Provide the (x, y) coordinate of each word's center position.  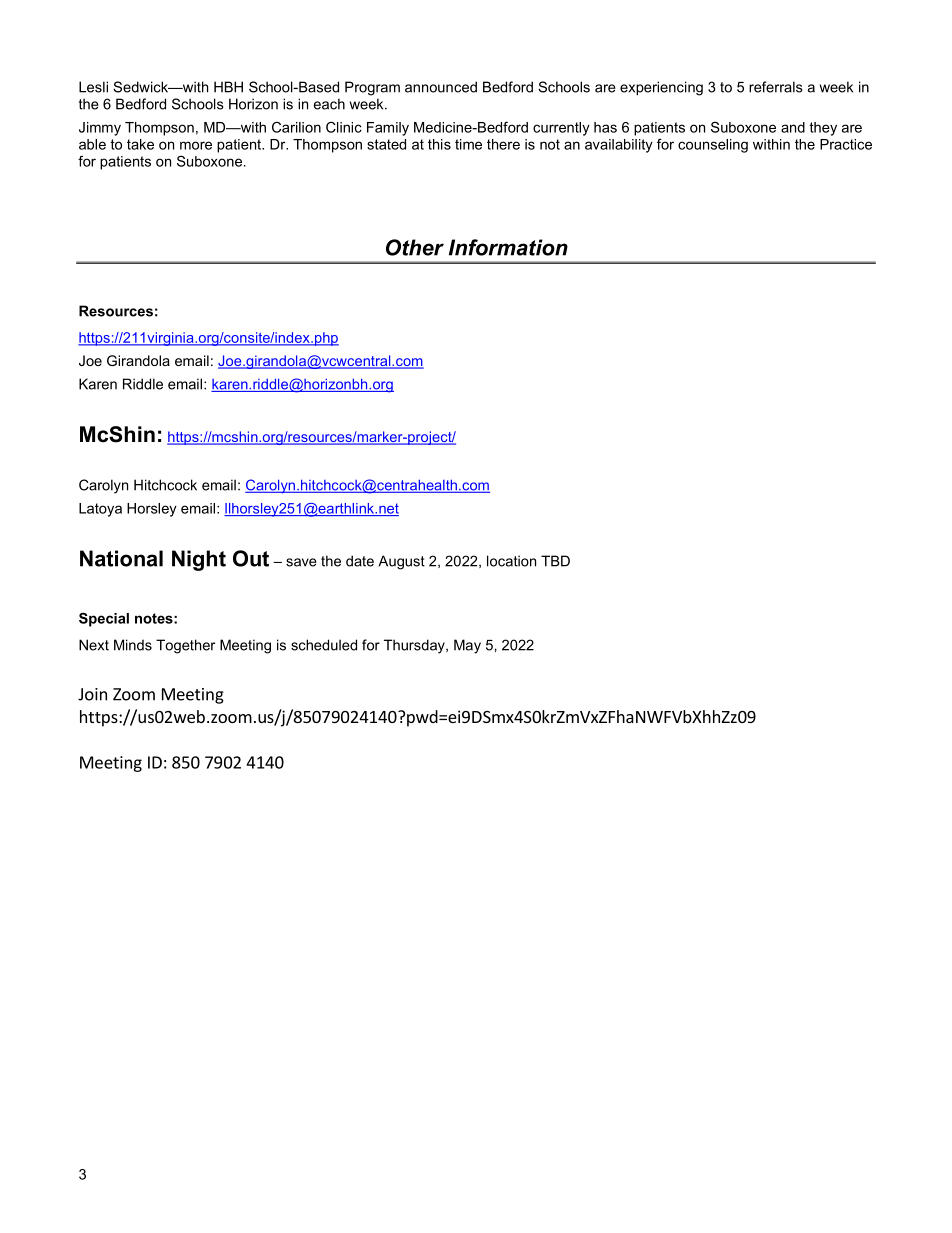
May (467, 646)
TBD (555, 561)
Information (508, 247)
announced (441, 87)
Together (185, 646)
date (360, 561)
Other (415, 247)
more (196, 145)
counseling (713, 146)
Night (199, 560)
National (121, 558)
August (401, 562)
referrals (776, 87)
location (511, 561)
